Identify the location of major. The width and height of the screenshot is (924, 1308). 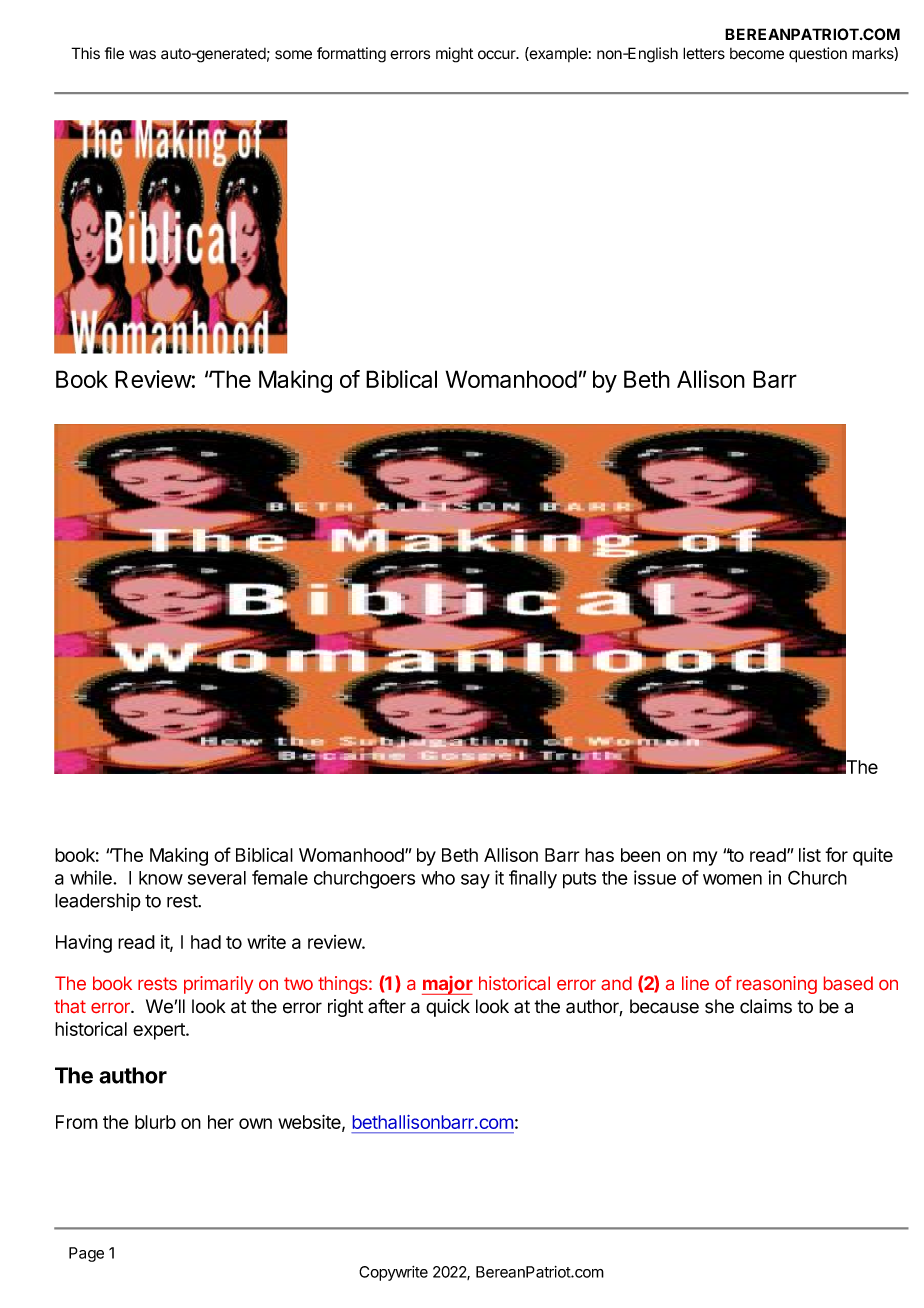
(447, 985).
